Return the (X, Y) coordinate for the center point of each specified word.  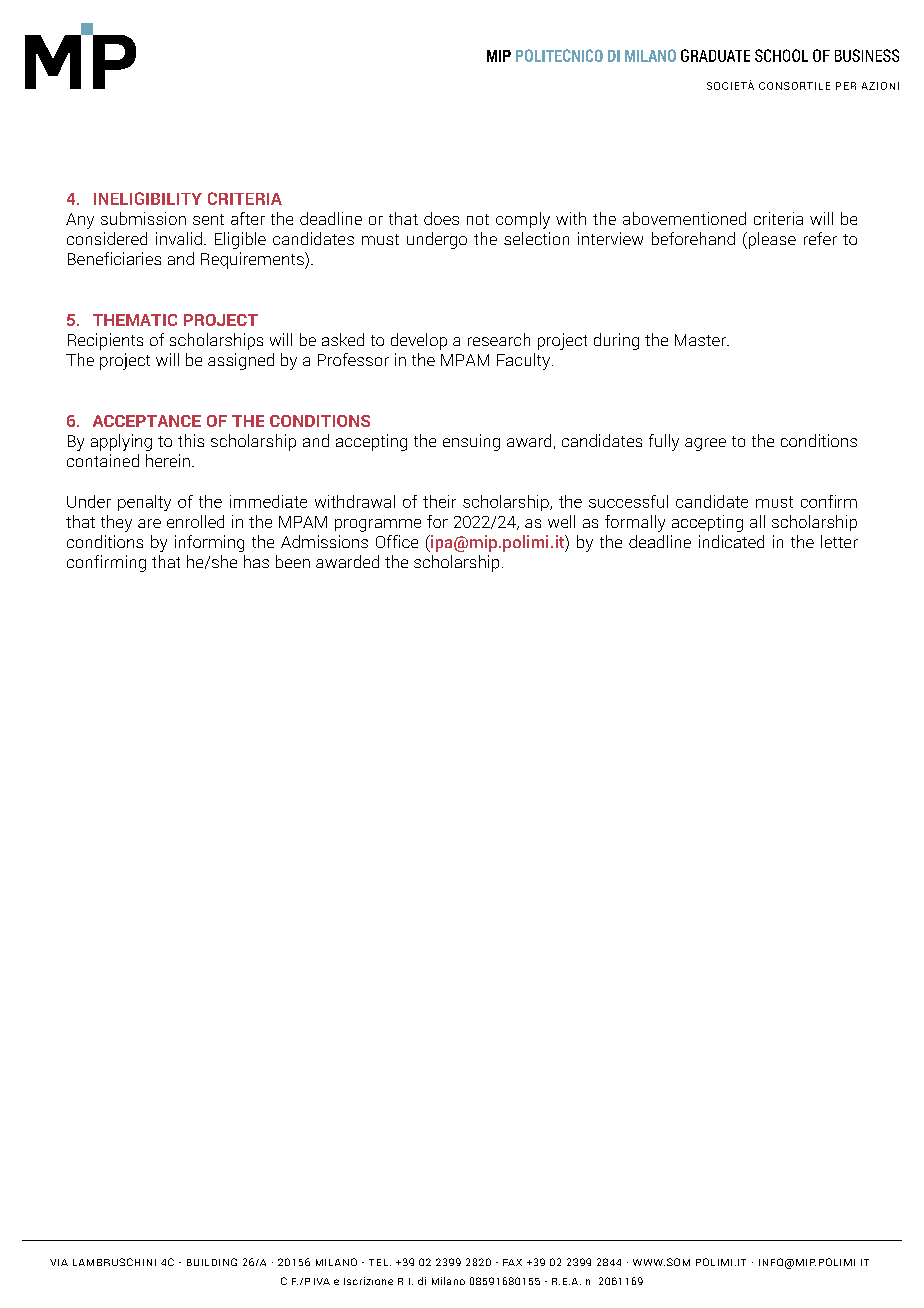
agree (705, 444)
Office (397, 541)
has (256, 561)
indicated (731, 541)
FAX (512, 1262)
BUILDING (212, 1262)
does (441, 218)
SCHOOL (781, 55)
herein (168, 460)
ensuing (471, 442)
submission (143, 218)
